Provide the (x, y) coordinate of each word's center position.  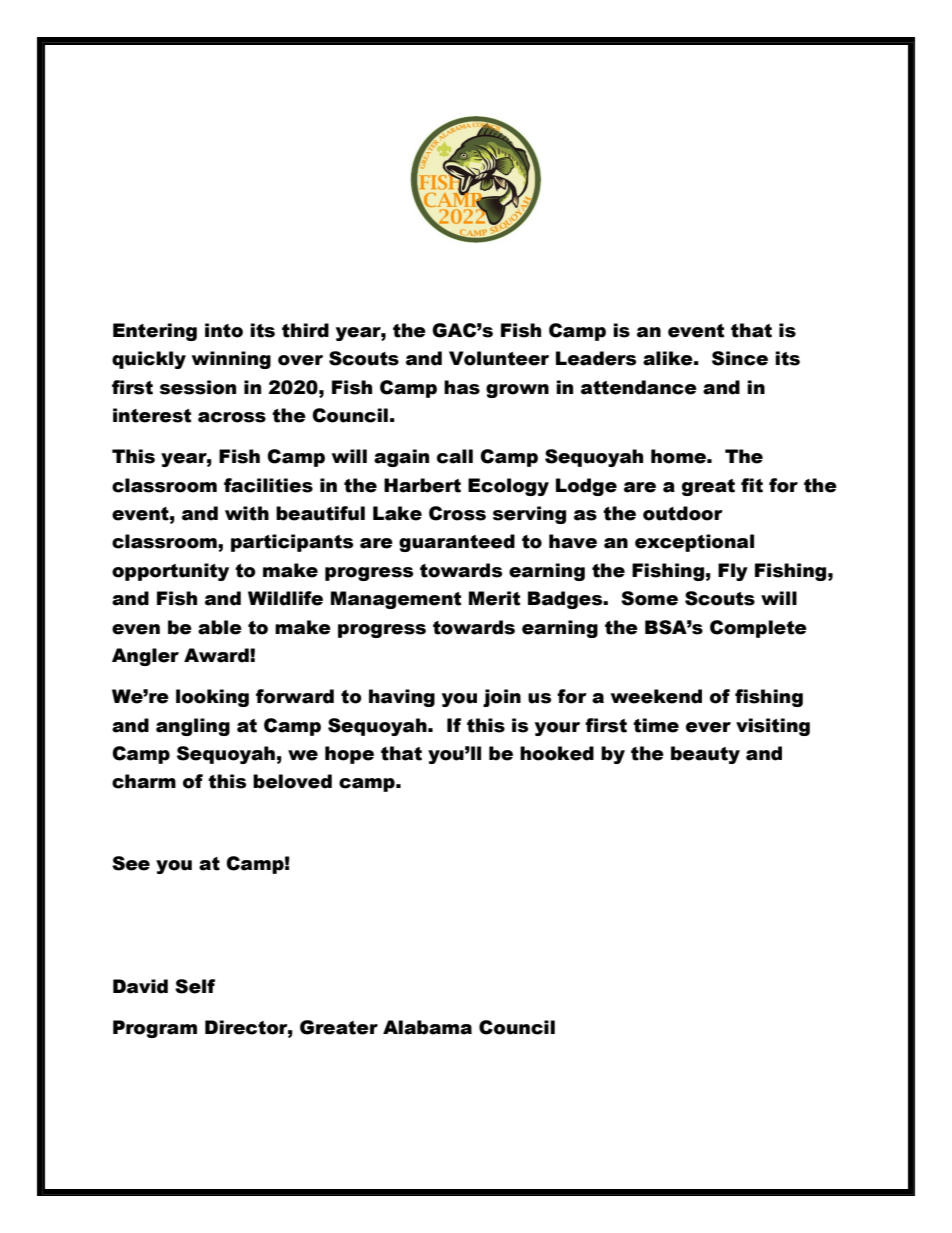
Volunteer (499, 358)
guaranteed (457, 543)
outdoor (683, 513)
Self (195, 986)
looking (212, 698)
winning (231, 360)
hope (349, 755)
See (131, 863)
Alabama (427, 1027)
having (402, 698)
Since (740, 358)
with (247, 513)
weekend (656, 696)
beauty (705, 755)
